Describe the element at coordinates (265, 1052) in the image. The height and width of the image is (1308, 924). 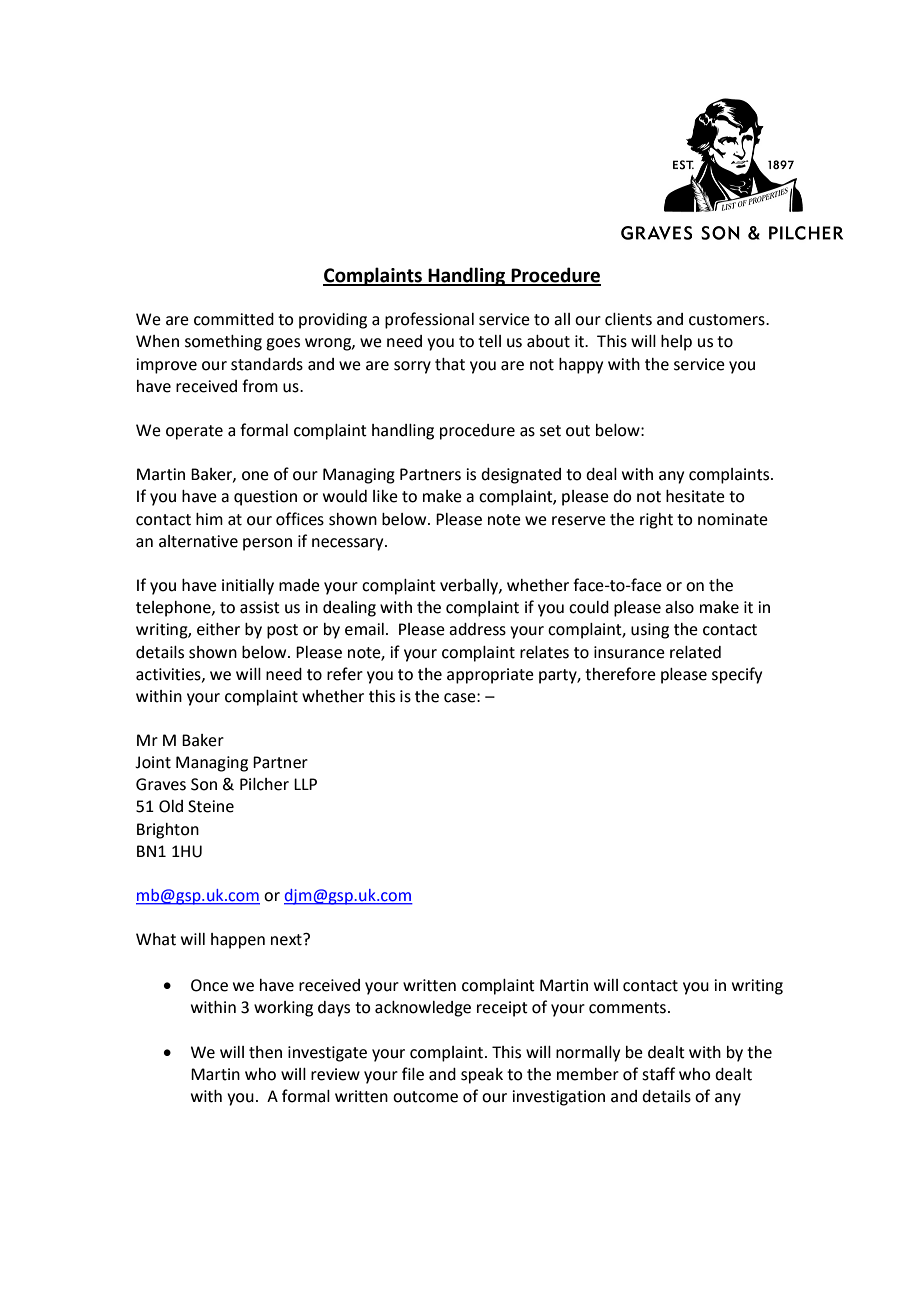
I see `then` at that location.
